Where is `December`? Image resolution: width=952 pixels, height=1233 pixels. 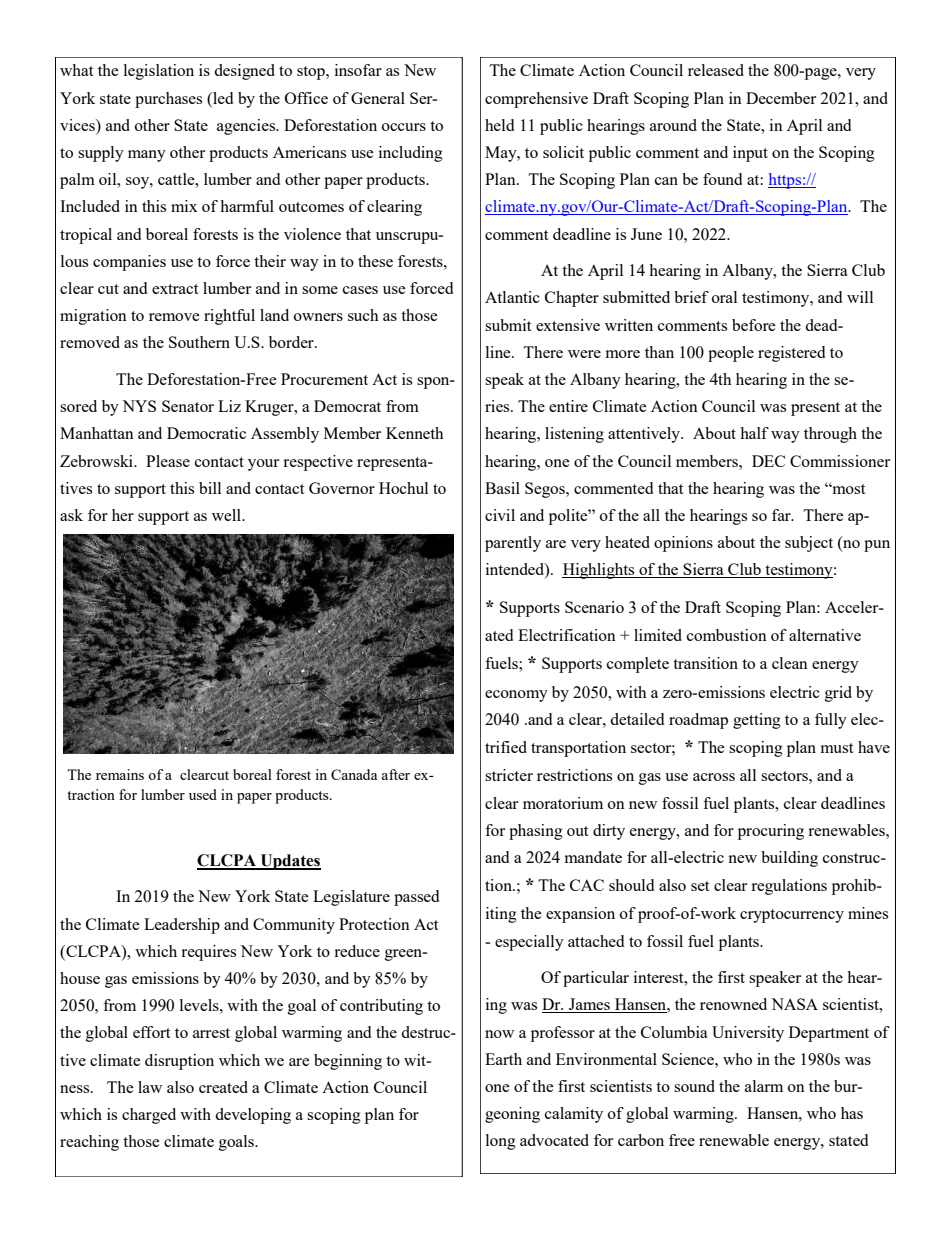
December is located at coordinates (781, 98).
